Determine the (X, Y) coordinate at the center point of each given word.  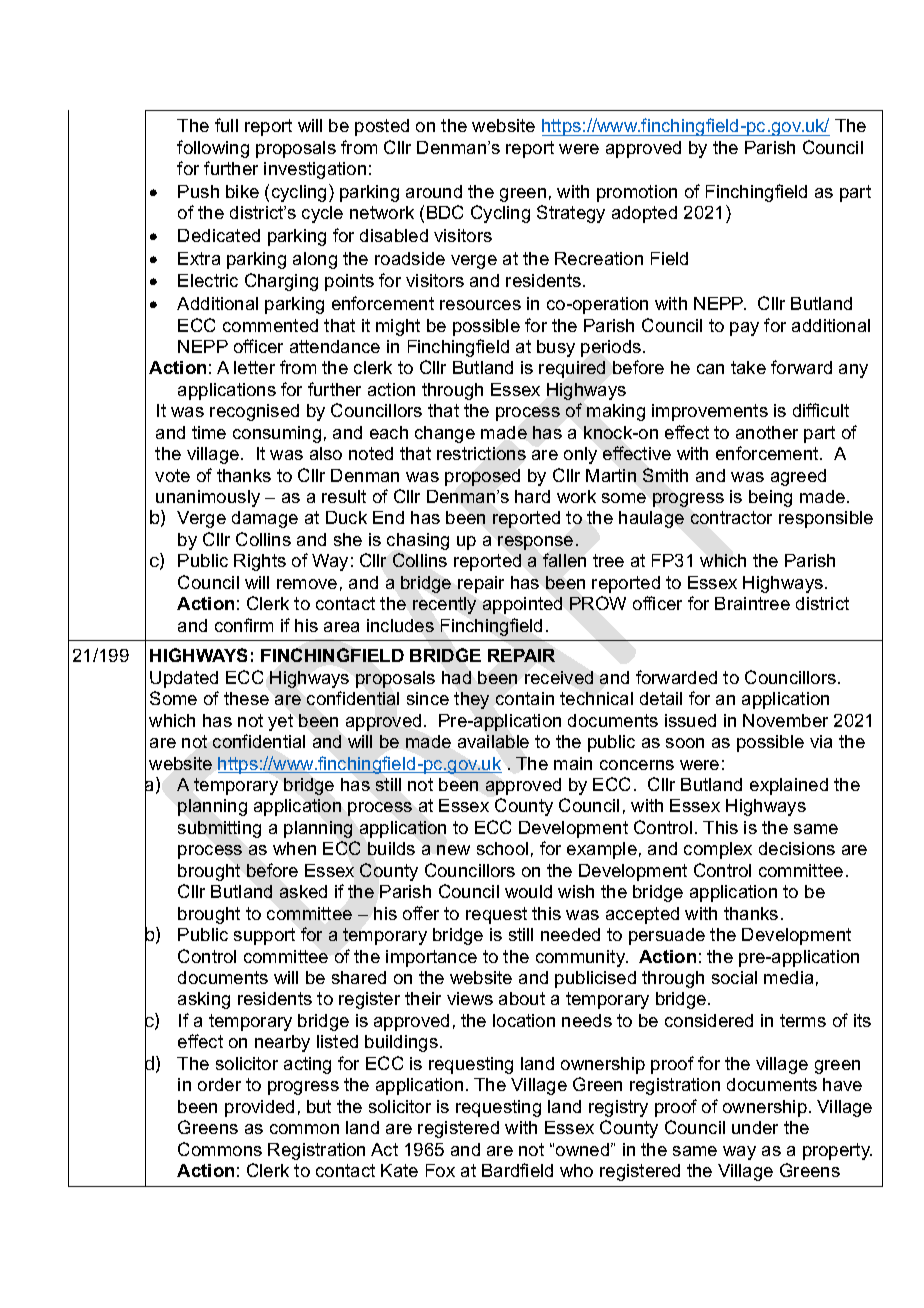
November (785, 720)
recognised (254, 412)
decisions (797, 848)
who (576, 1170)
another (767, 432)
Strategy (571, 214)
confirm (244, 625)
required (572, 369)
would (528, 891)
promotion (637, 193)
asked (303, 891)
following (213, 149)
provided (259, 1108)
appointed (522, 605)
